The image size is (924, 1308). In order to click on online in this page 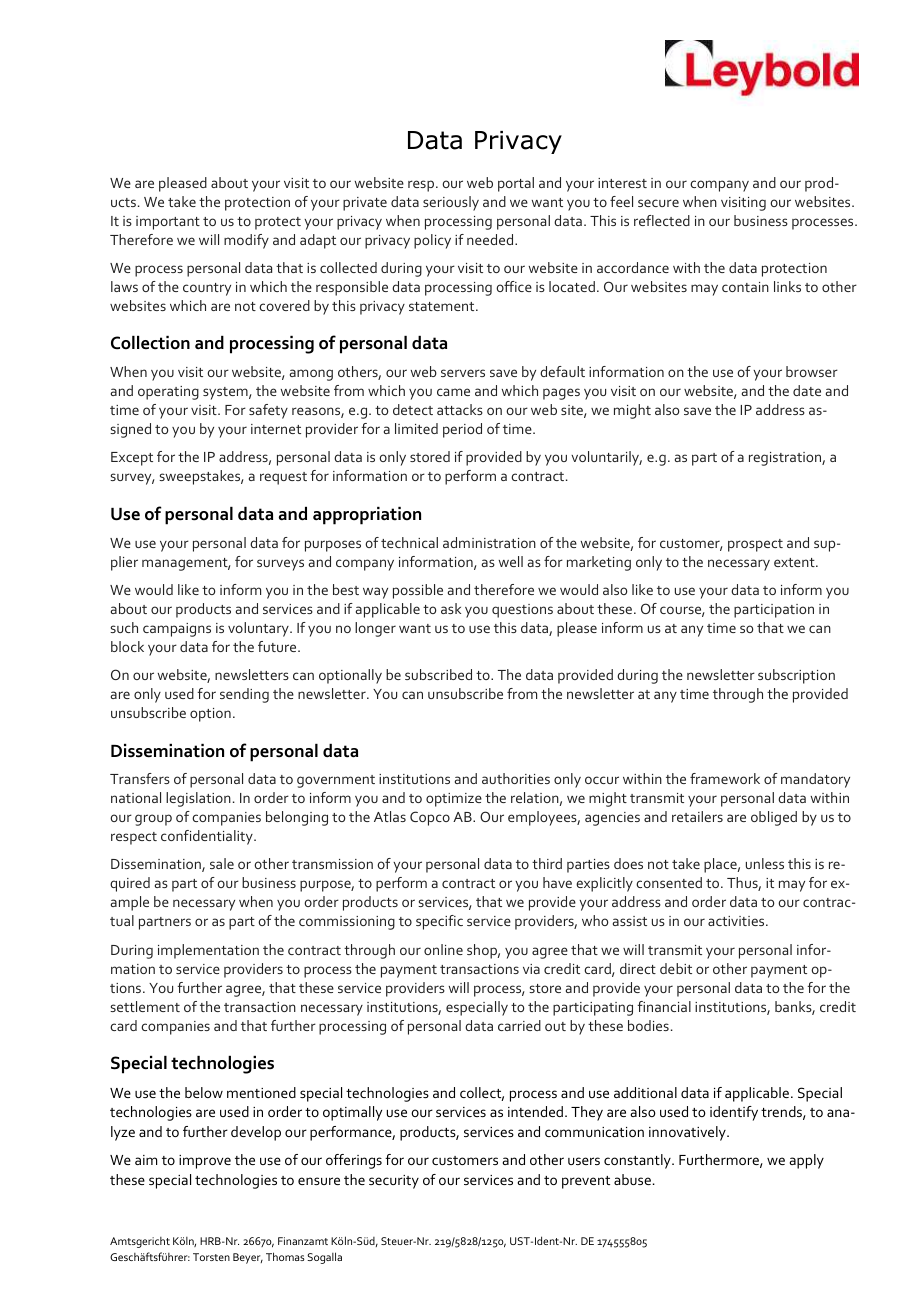, I will do `click(443, 949)`.
